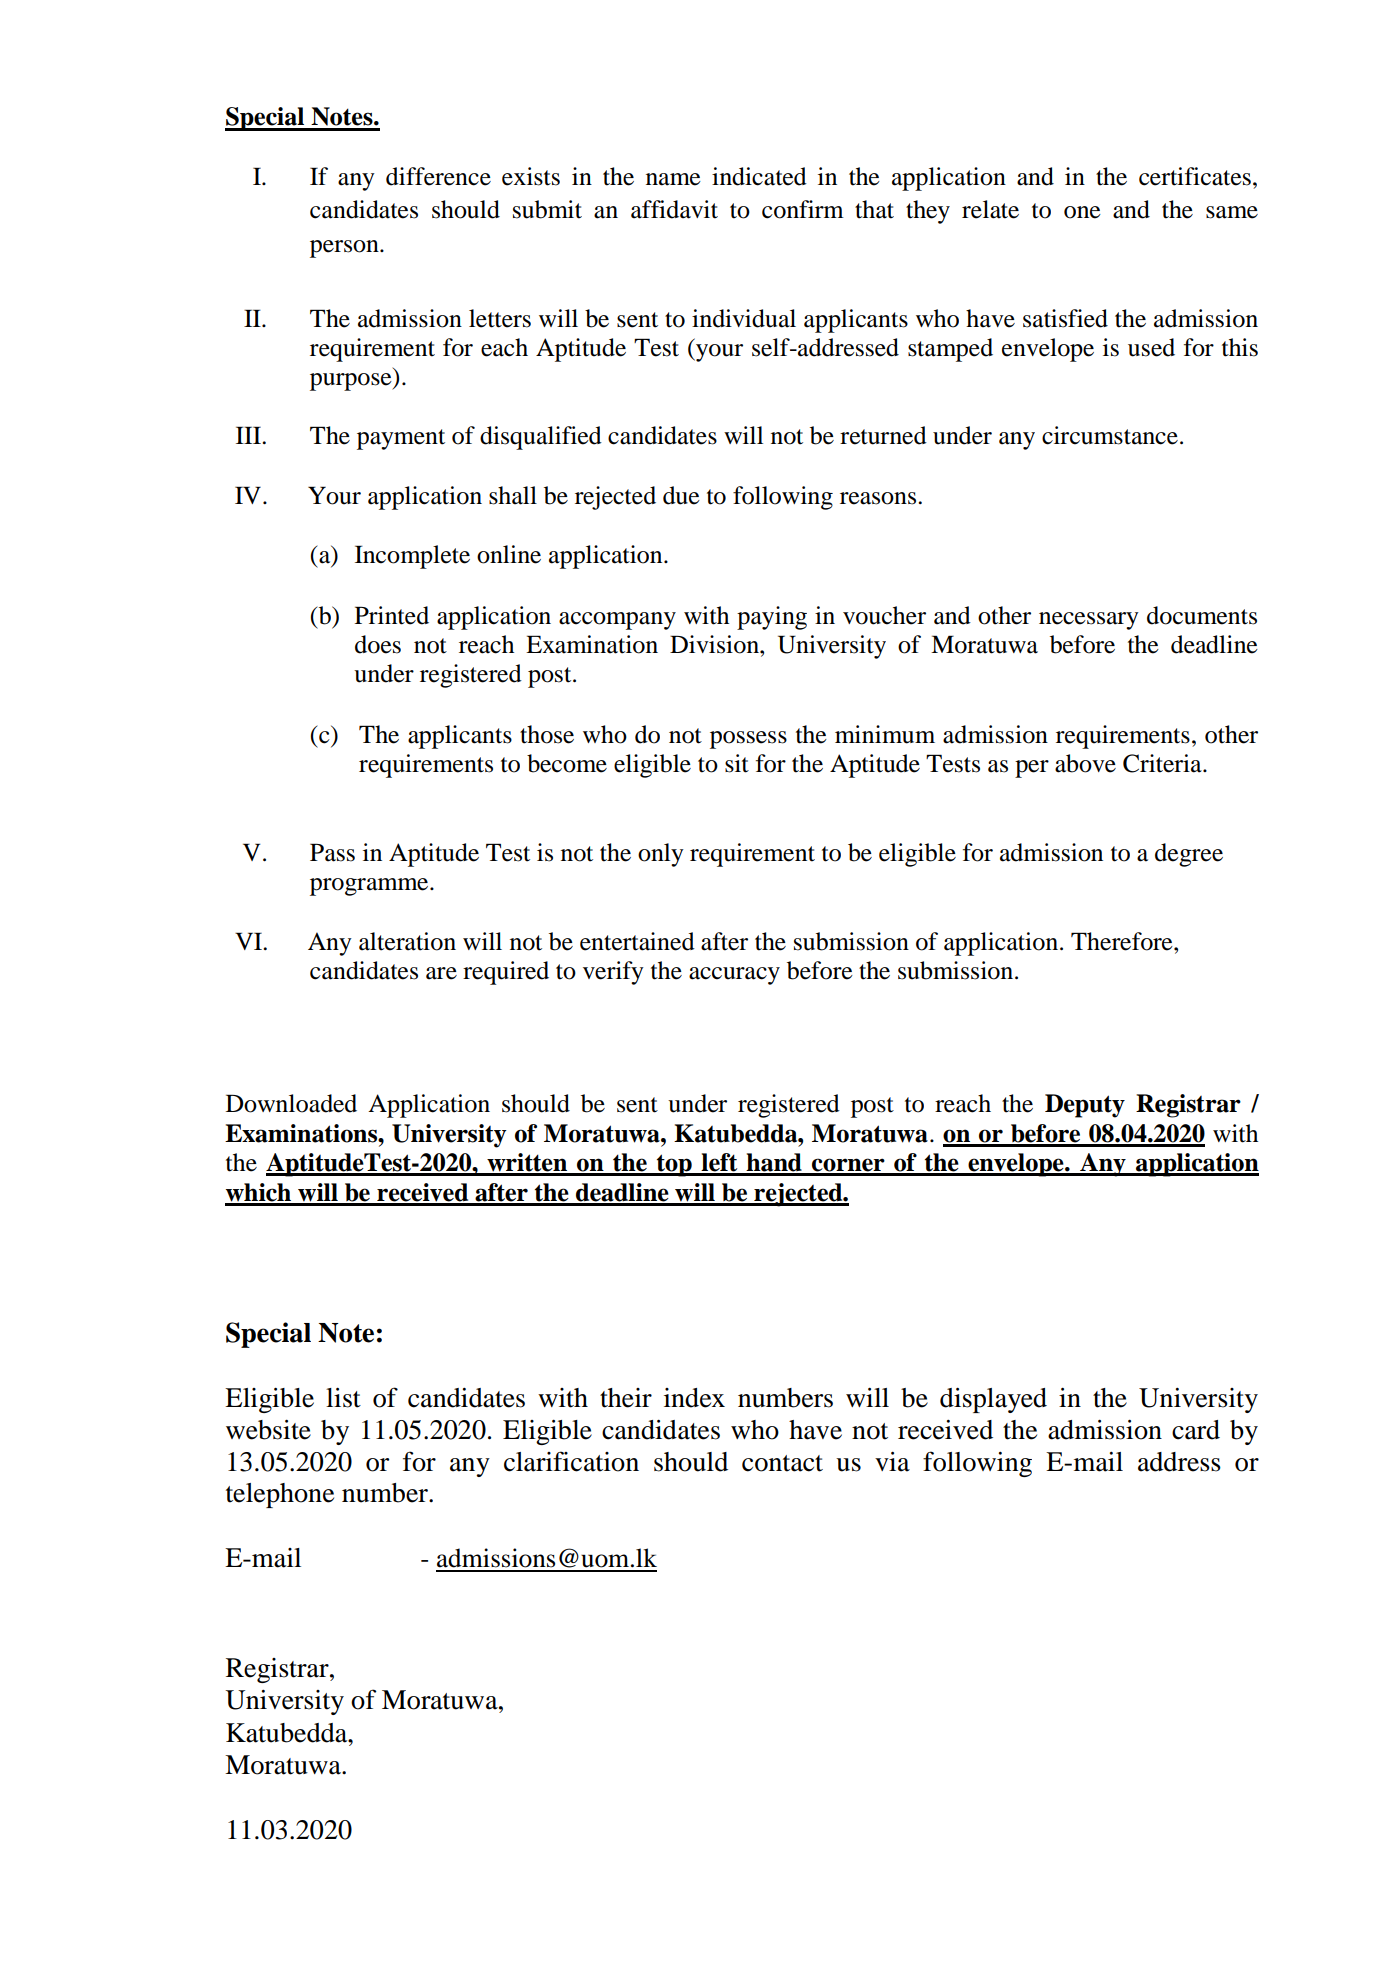  What do you see at coordinates (803, 209) in the page?
I see `confirm` at bounding box center [803, 209].
